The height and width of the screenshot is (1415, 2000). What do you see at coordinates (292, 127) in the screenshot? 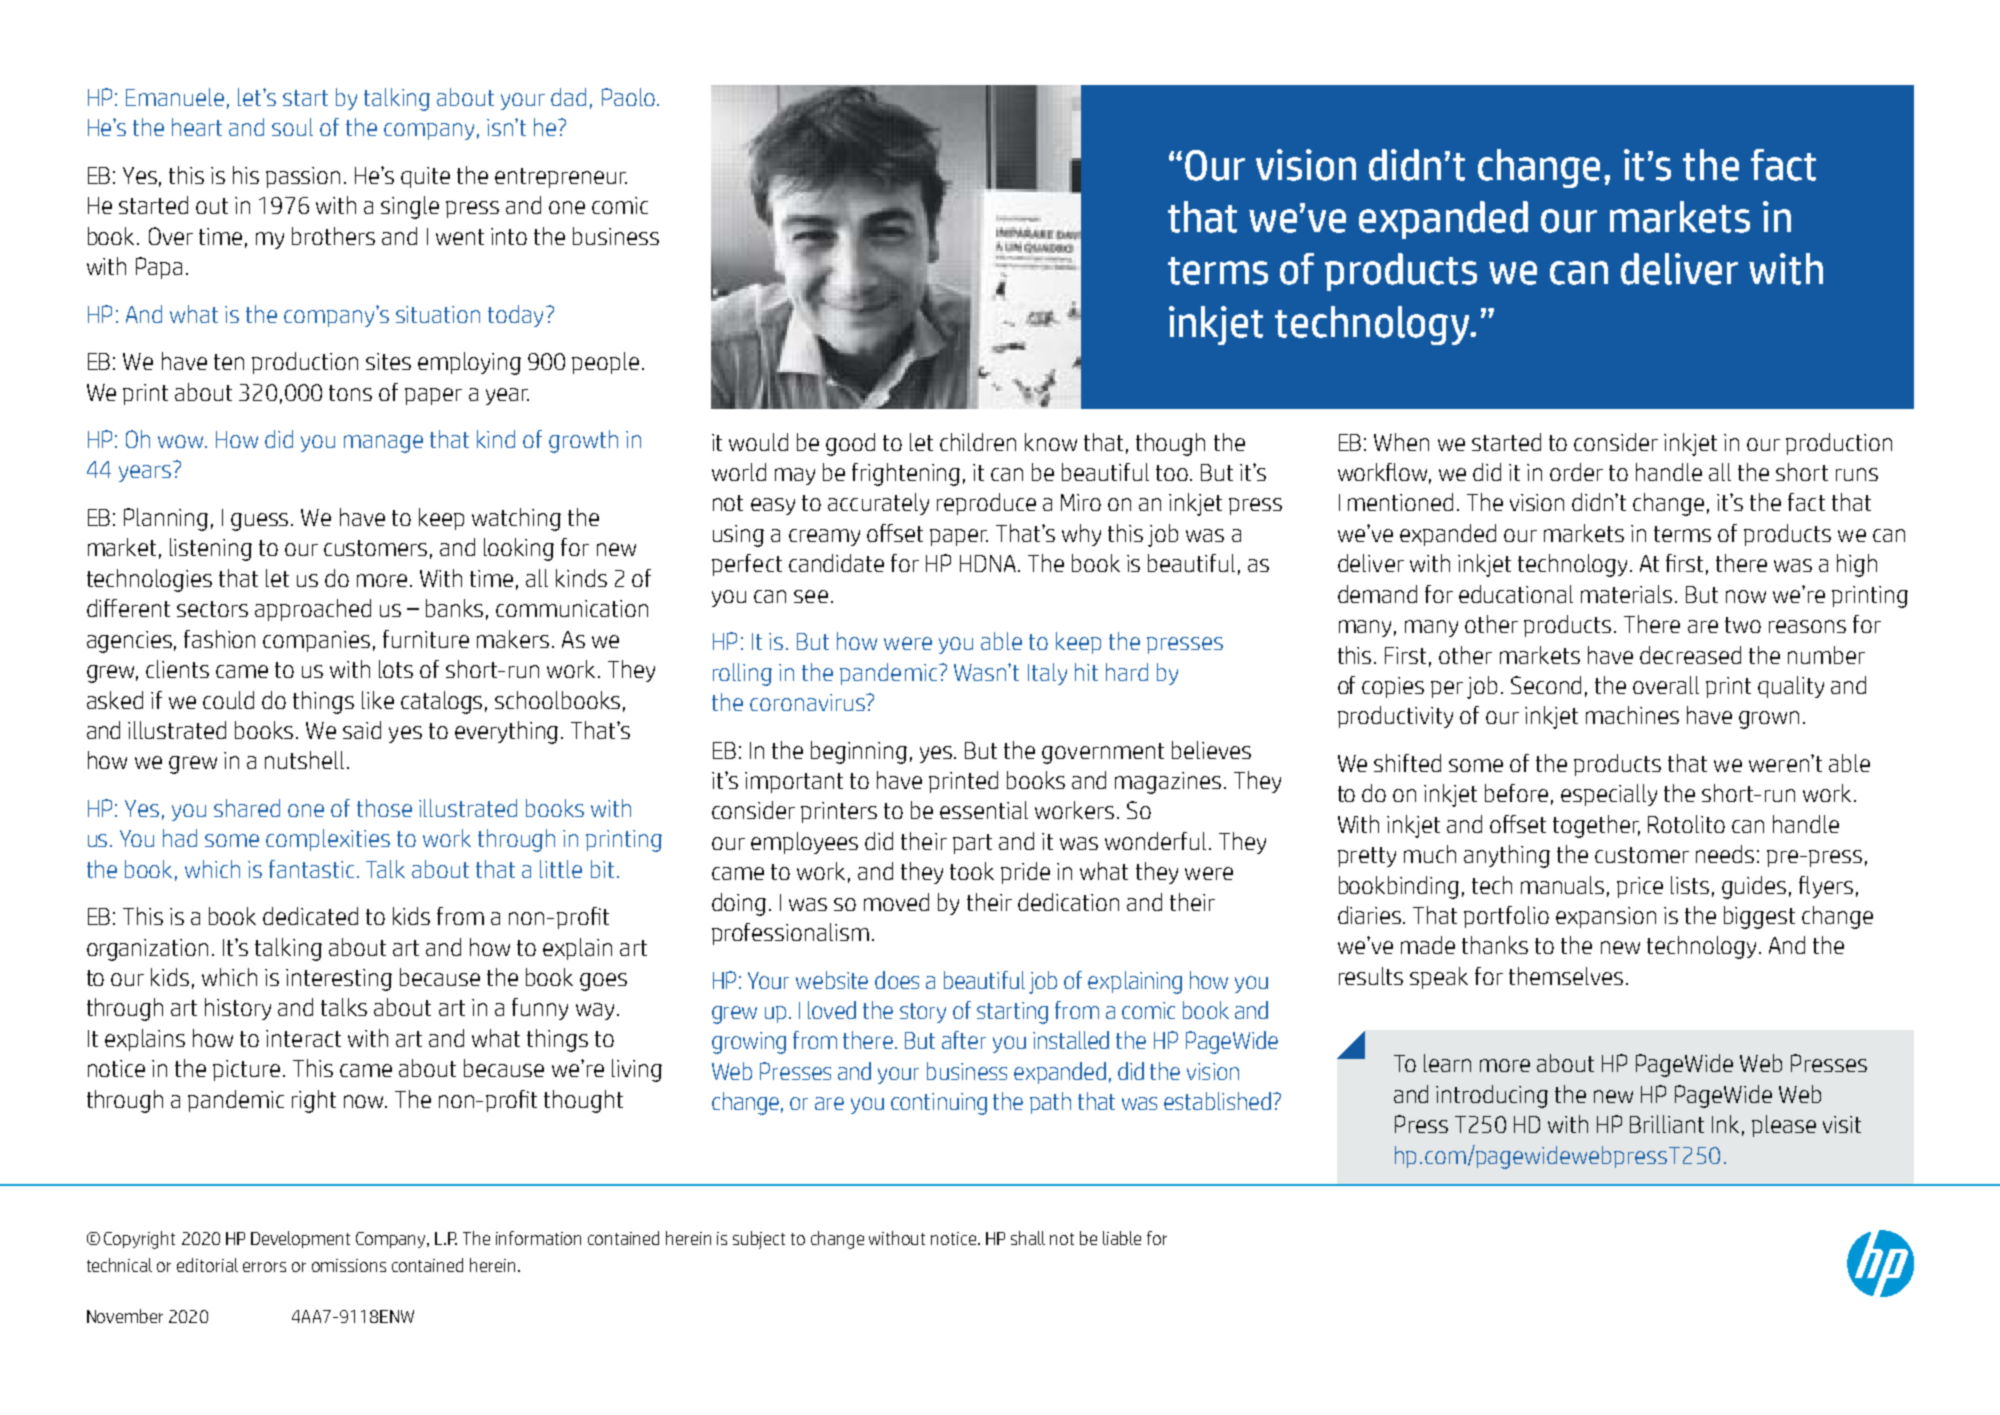
I see `soul` at bounding box center [292, 127].
